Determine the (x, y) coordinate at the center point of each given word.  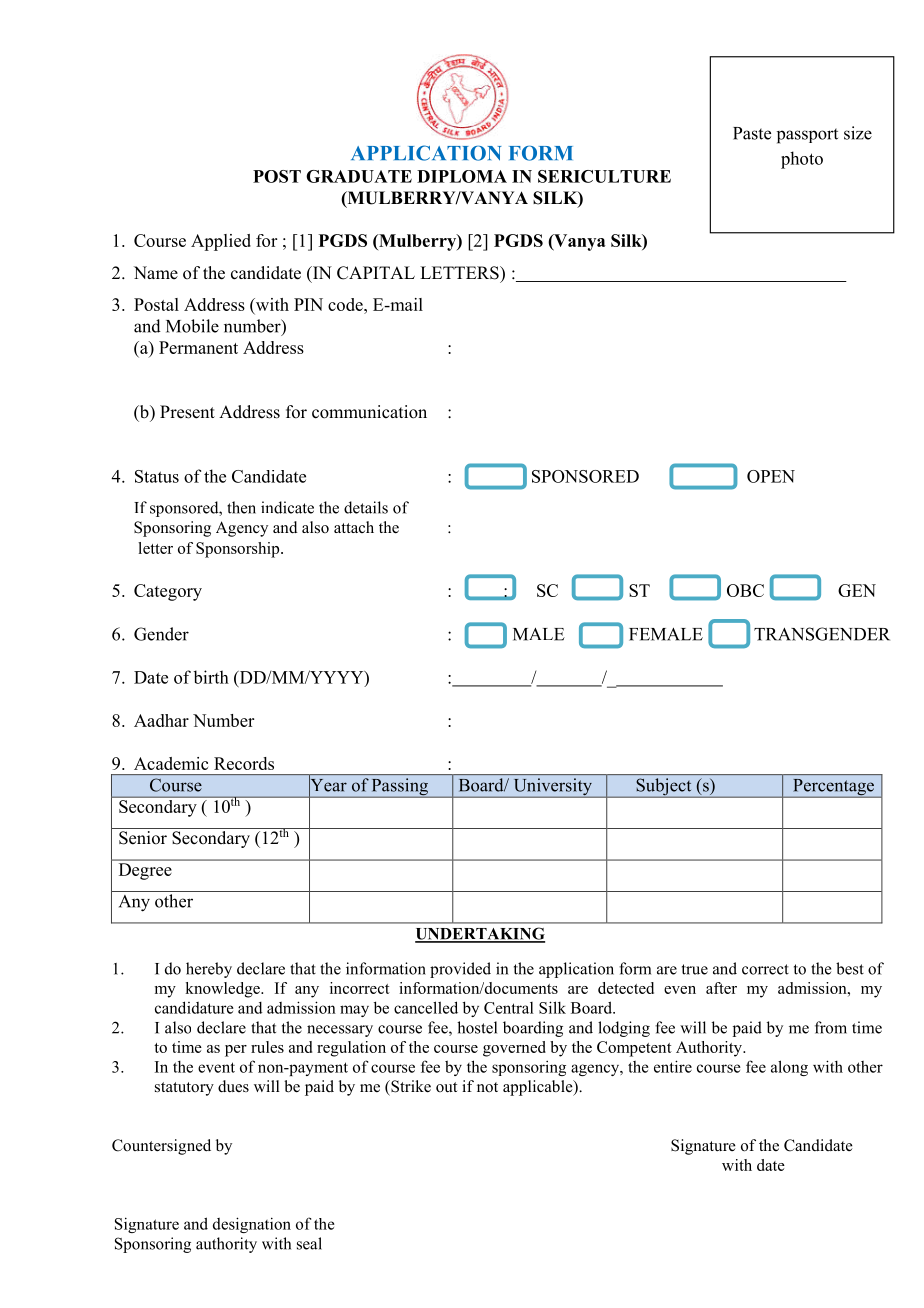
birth (211, 677)
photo (802, 160)
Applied (221, 242)
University (552, 788)
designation (252, 1225)
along (789, 1068)
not (487, 1087)
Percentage (833, 788)
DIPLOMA (462, 176)
